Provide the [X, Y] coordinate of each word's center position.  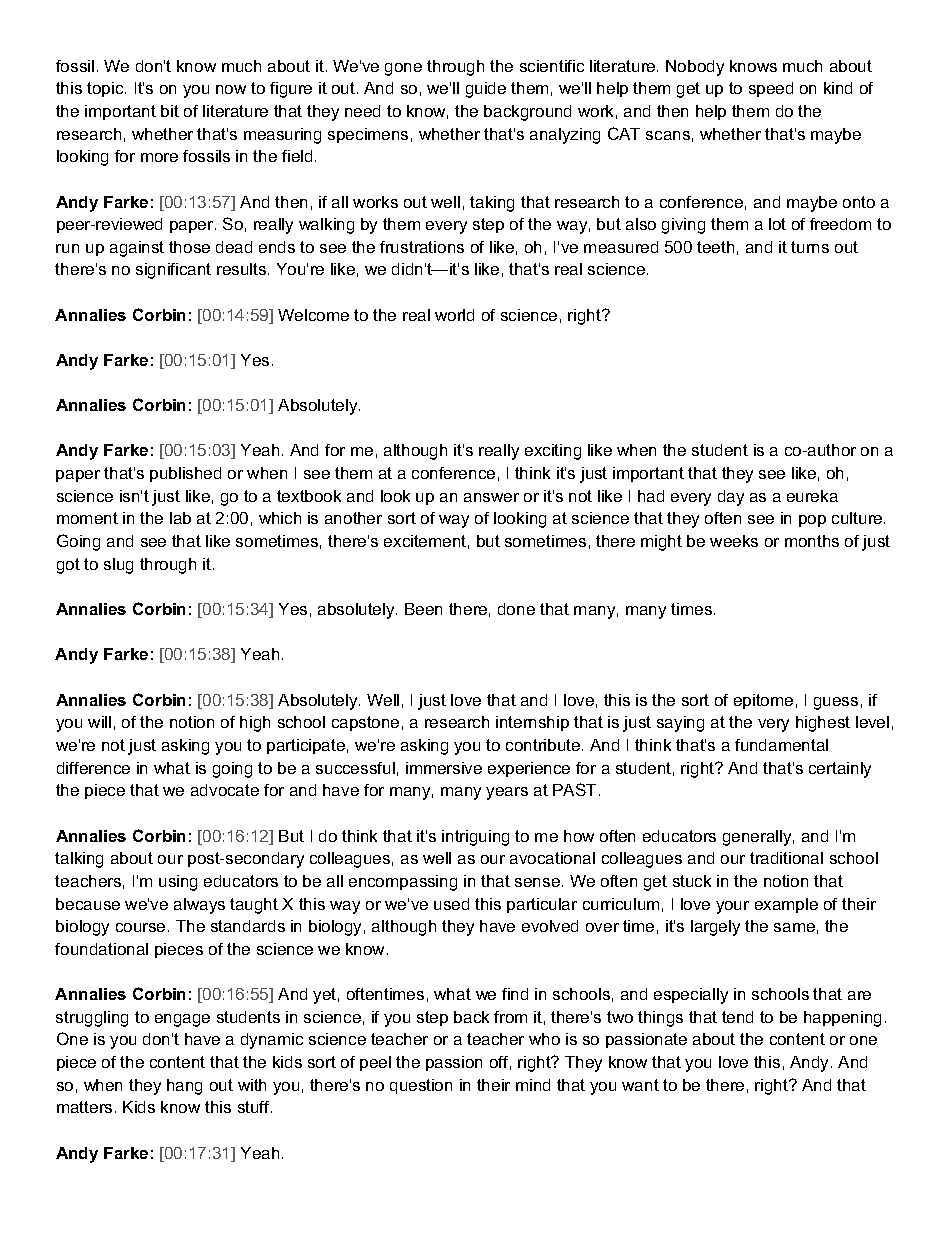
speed [771, 89]
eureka [812, 496]
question [421, 1086]
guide [486, 90]
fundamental [781, 745]
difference [93, 768]
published [185, 474]
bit [170, 111]
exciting [553, 452]
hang [184, 1087]
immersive [444, 768]
